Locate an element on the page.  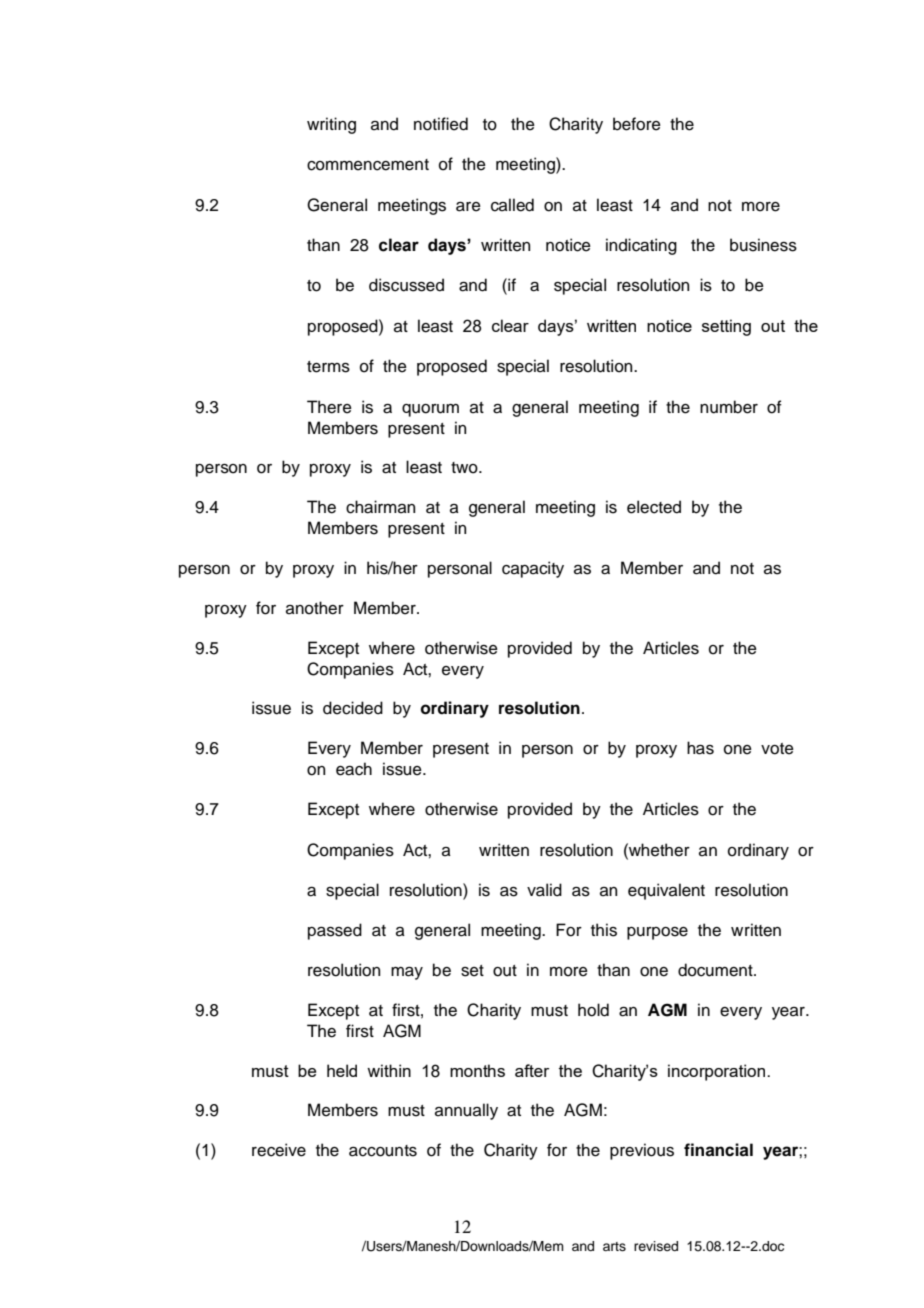
terms is located at coordinates (328, 367).
